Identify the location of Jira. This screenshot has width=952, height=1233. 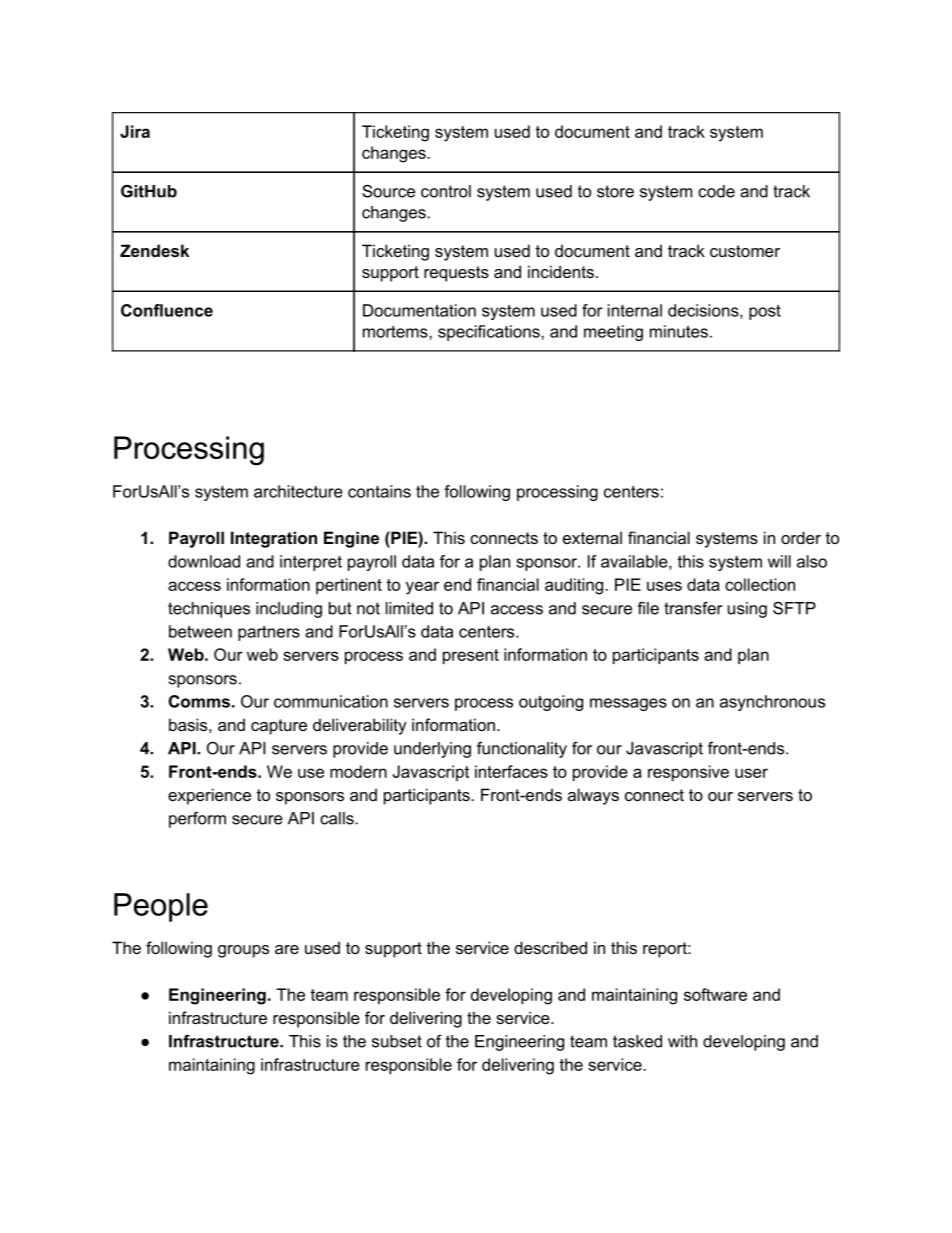
(135, 131).
